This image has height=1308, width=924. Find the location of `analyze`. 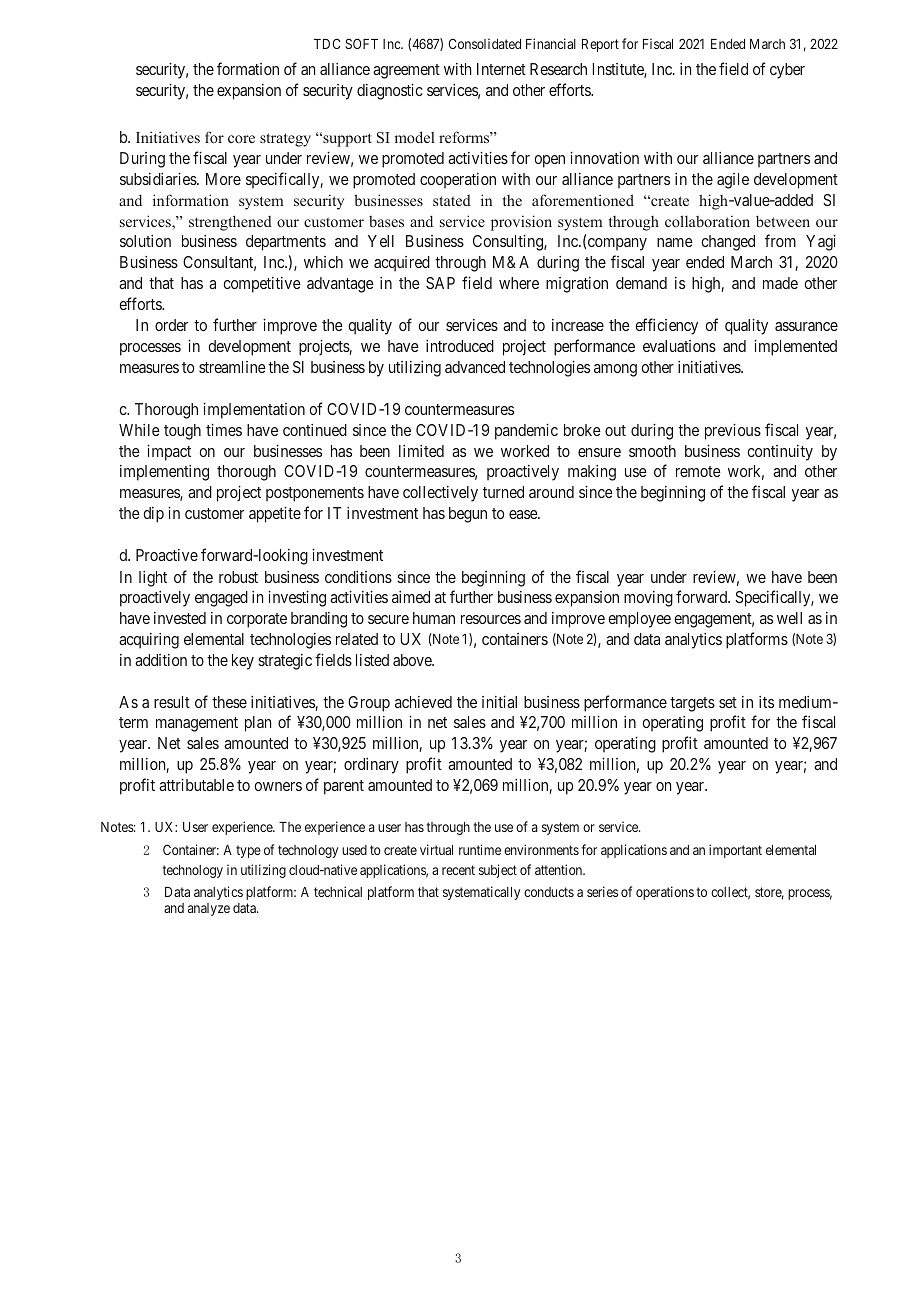

analyze is located at coordinates (209, 909).
